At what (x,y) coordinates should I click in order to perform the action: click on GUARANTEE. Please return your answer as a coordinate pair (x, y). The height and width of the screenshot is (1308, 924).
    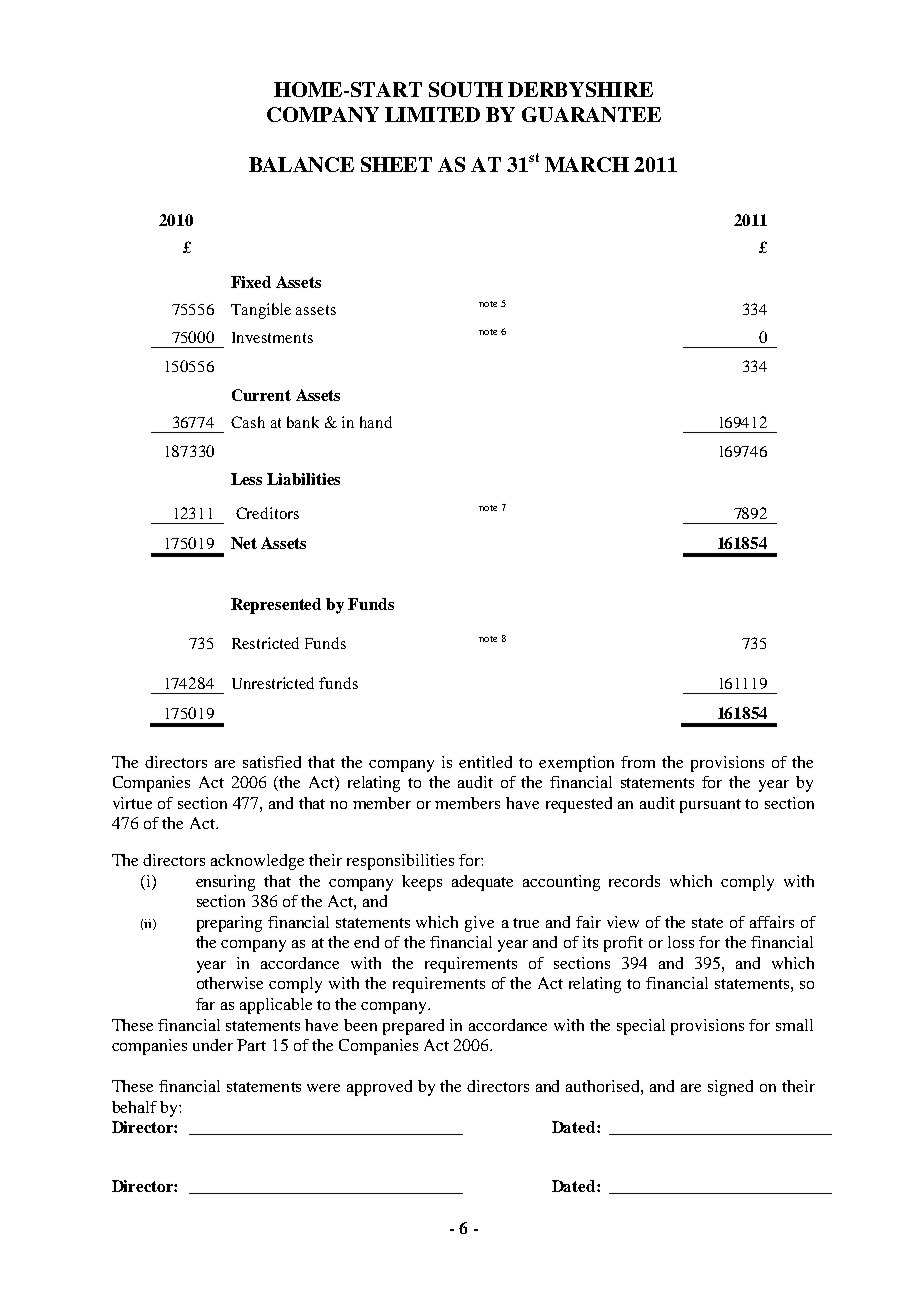
    Looking at the image, I should click on (591, 114).
